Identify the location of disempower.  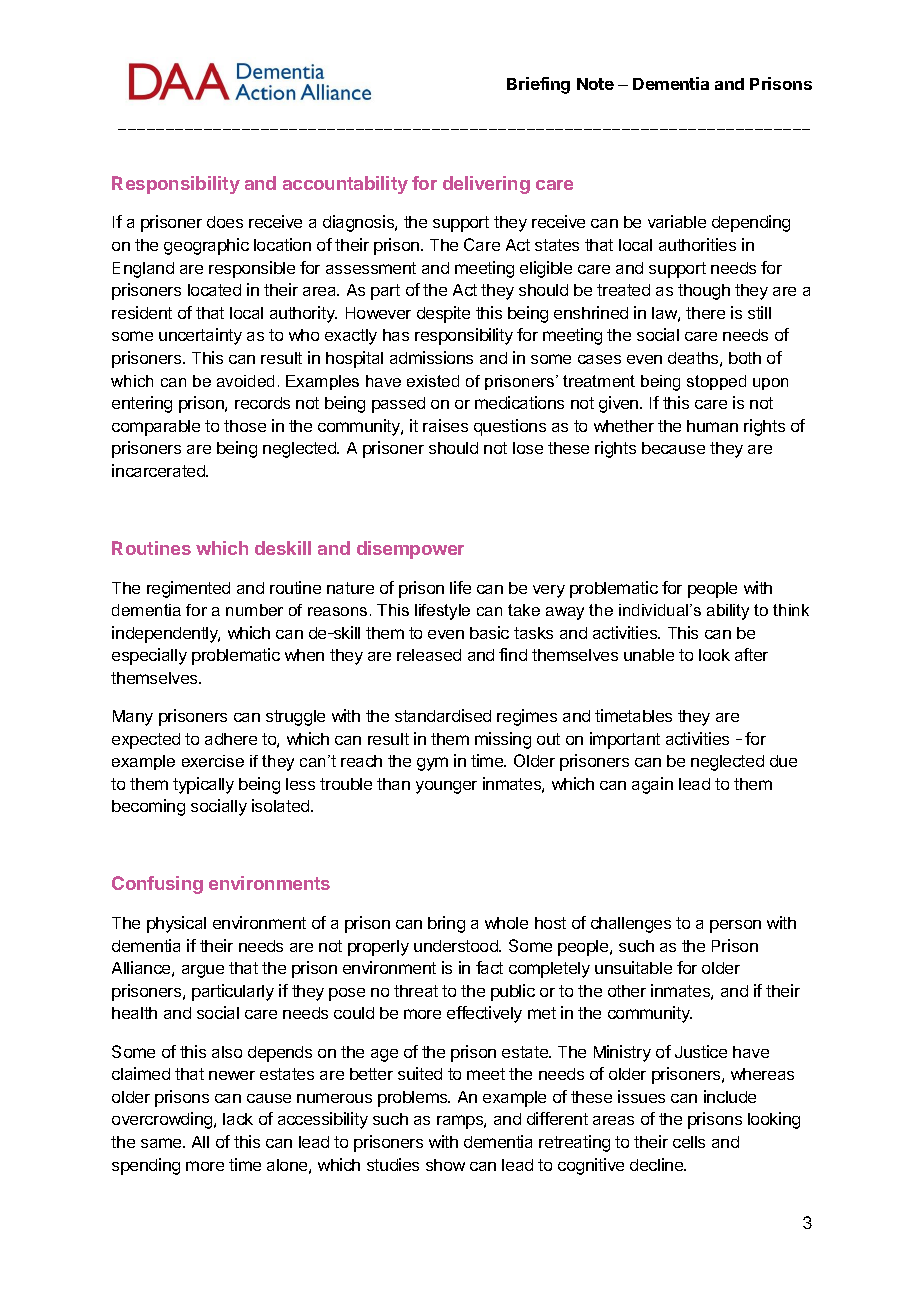
(410, 550).
